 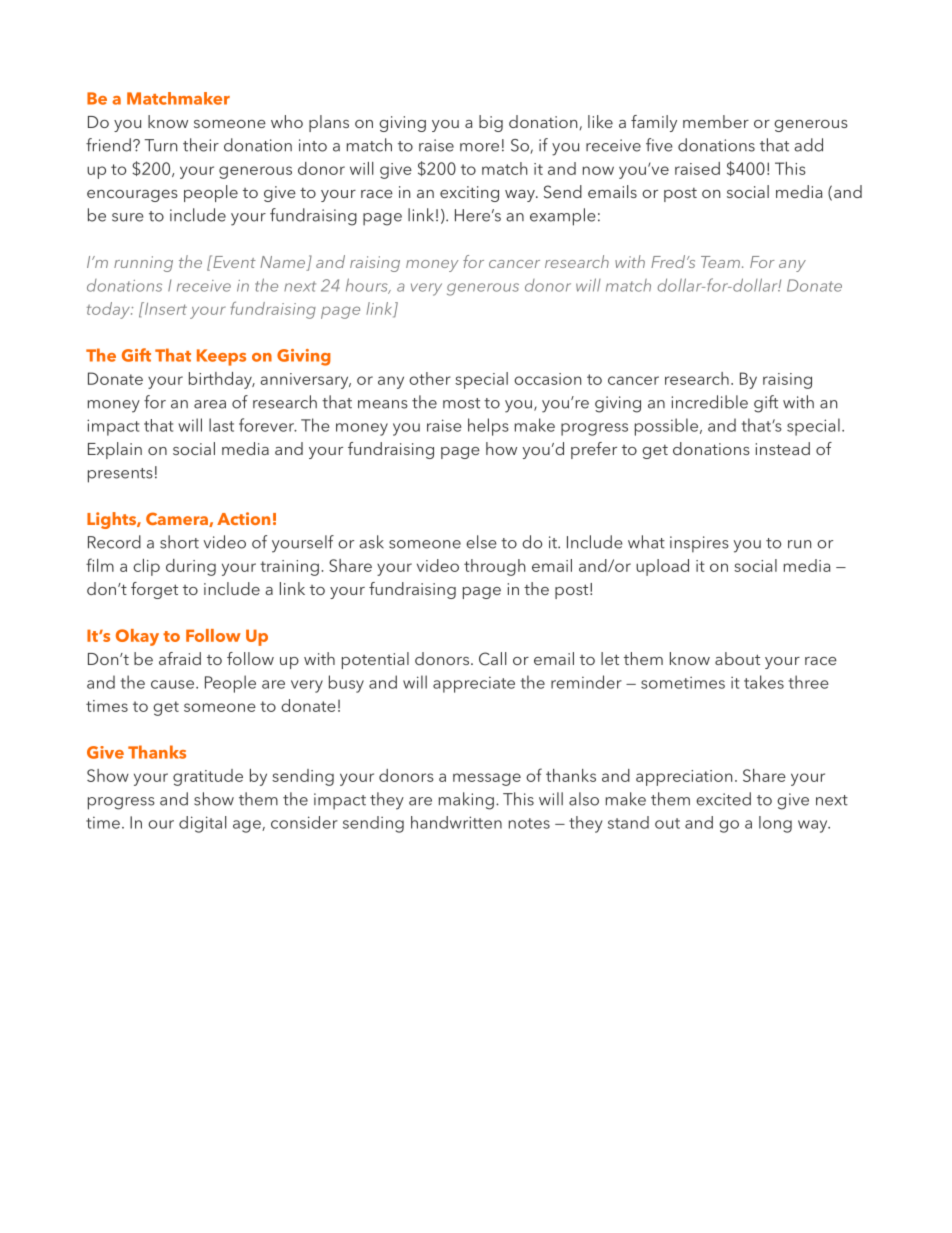 I want to click on Insert, so click(x=164, y=308).
